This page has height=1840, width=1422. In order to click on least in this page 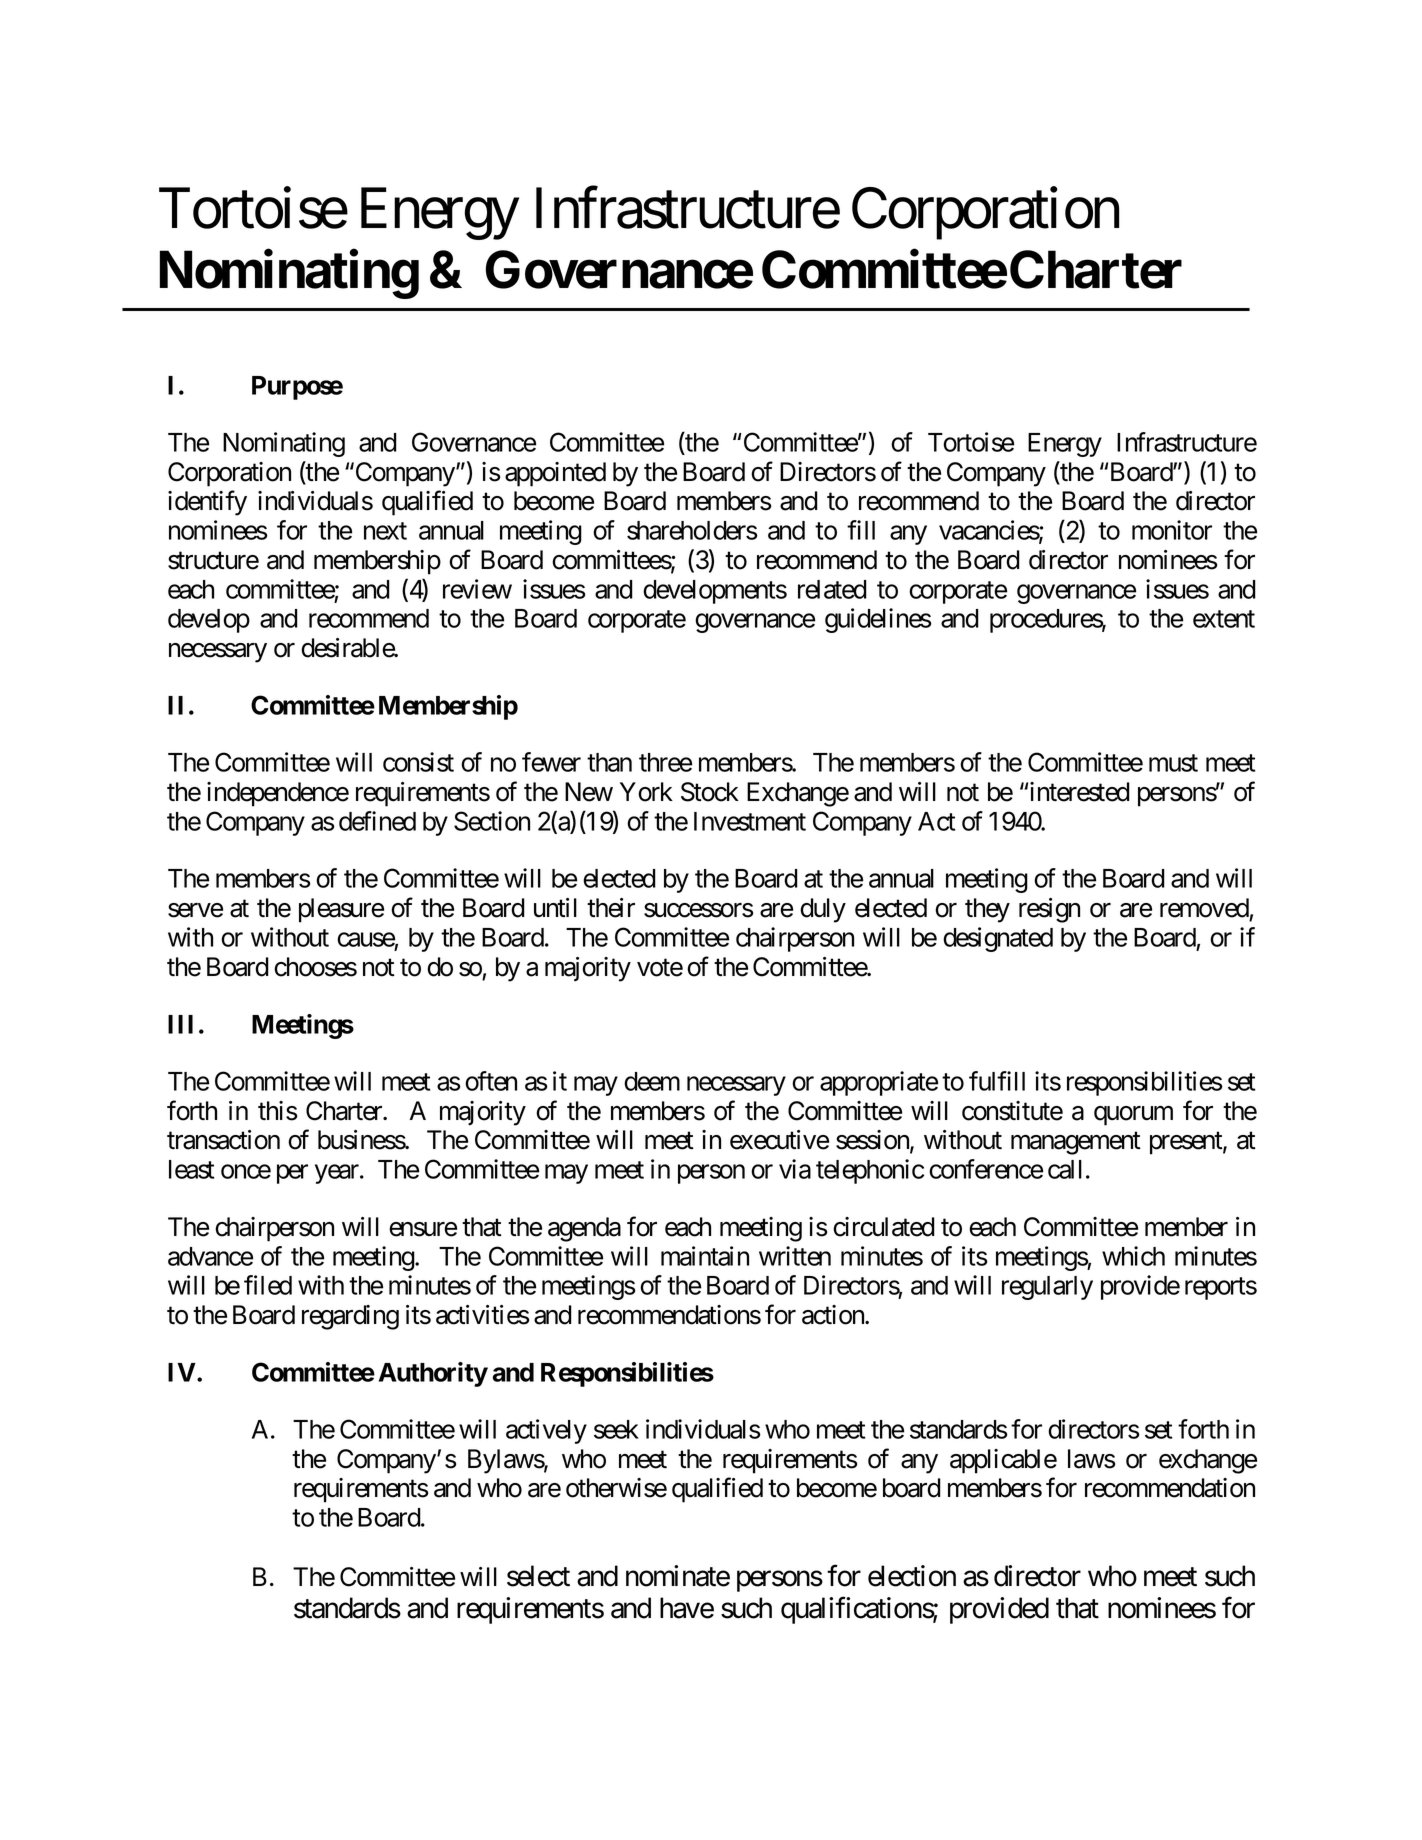, I will do `click(191, 1169)`.
